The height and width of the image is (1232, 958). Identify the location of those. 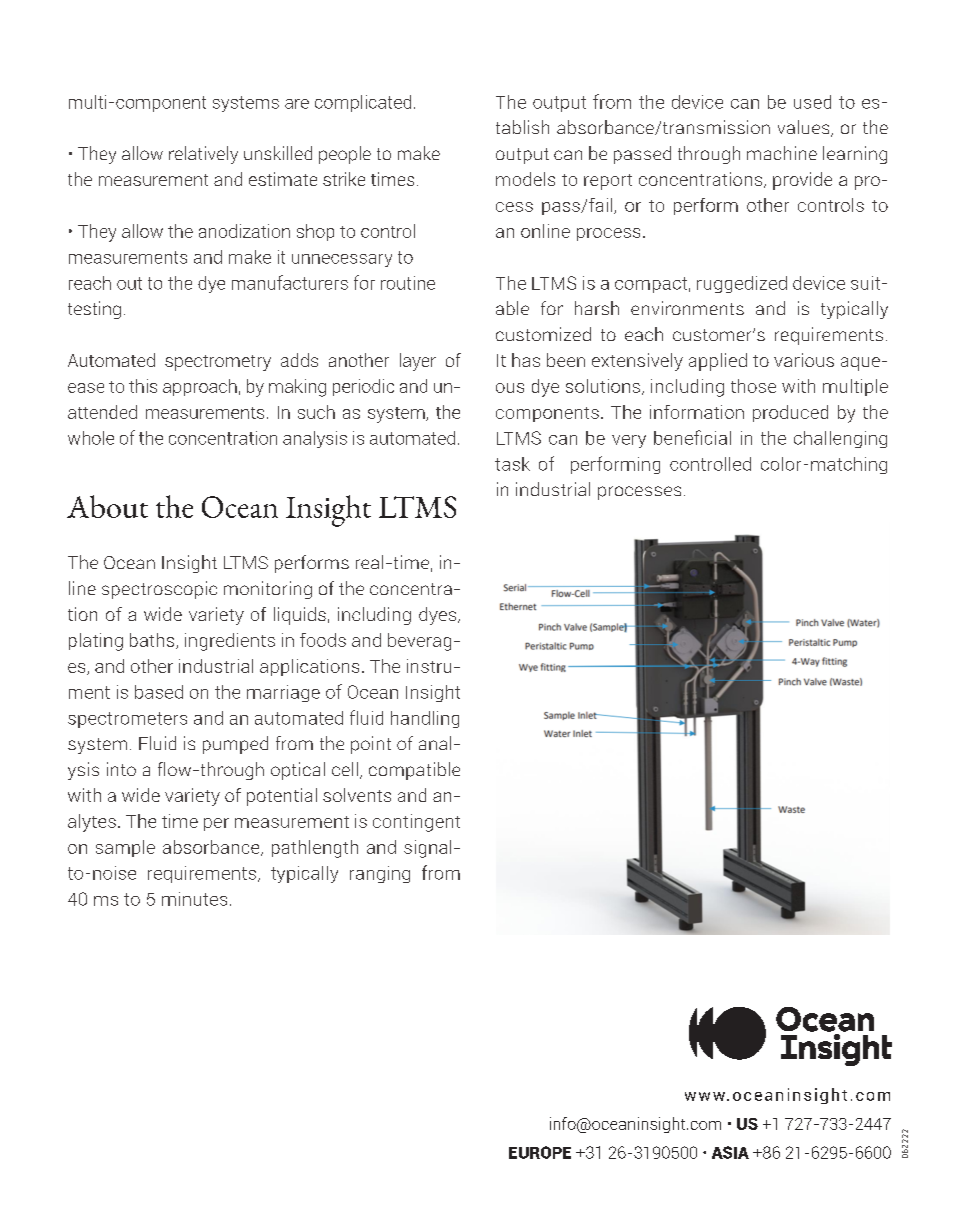
(753, 386).
